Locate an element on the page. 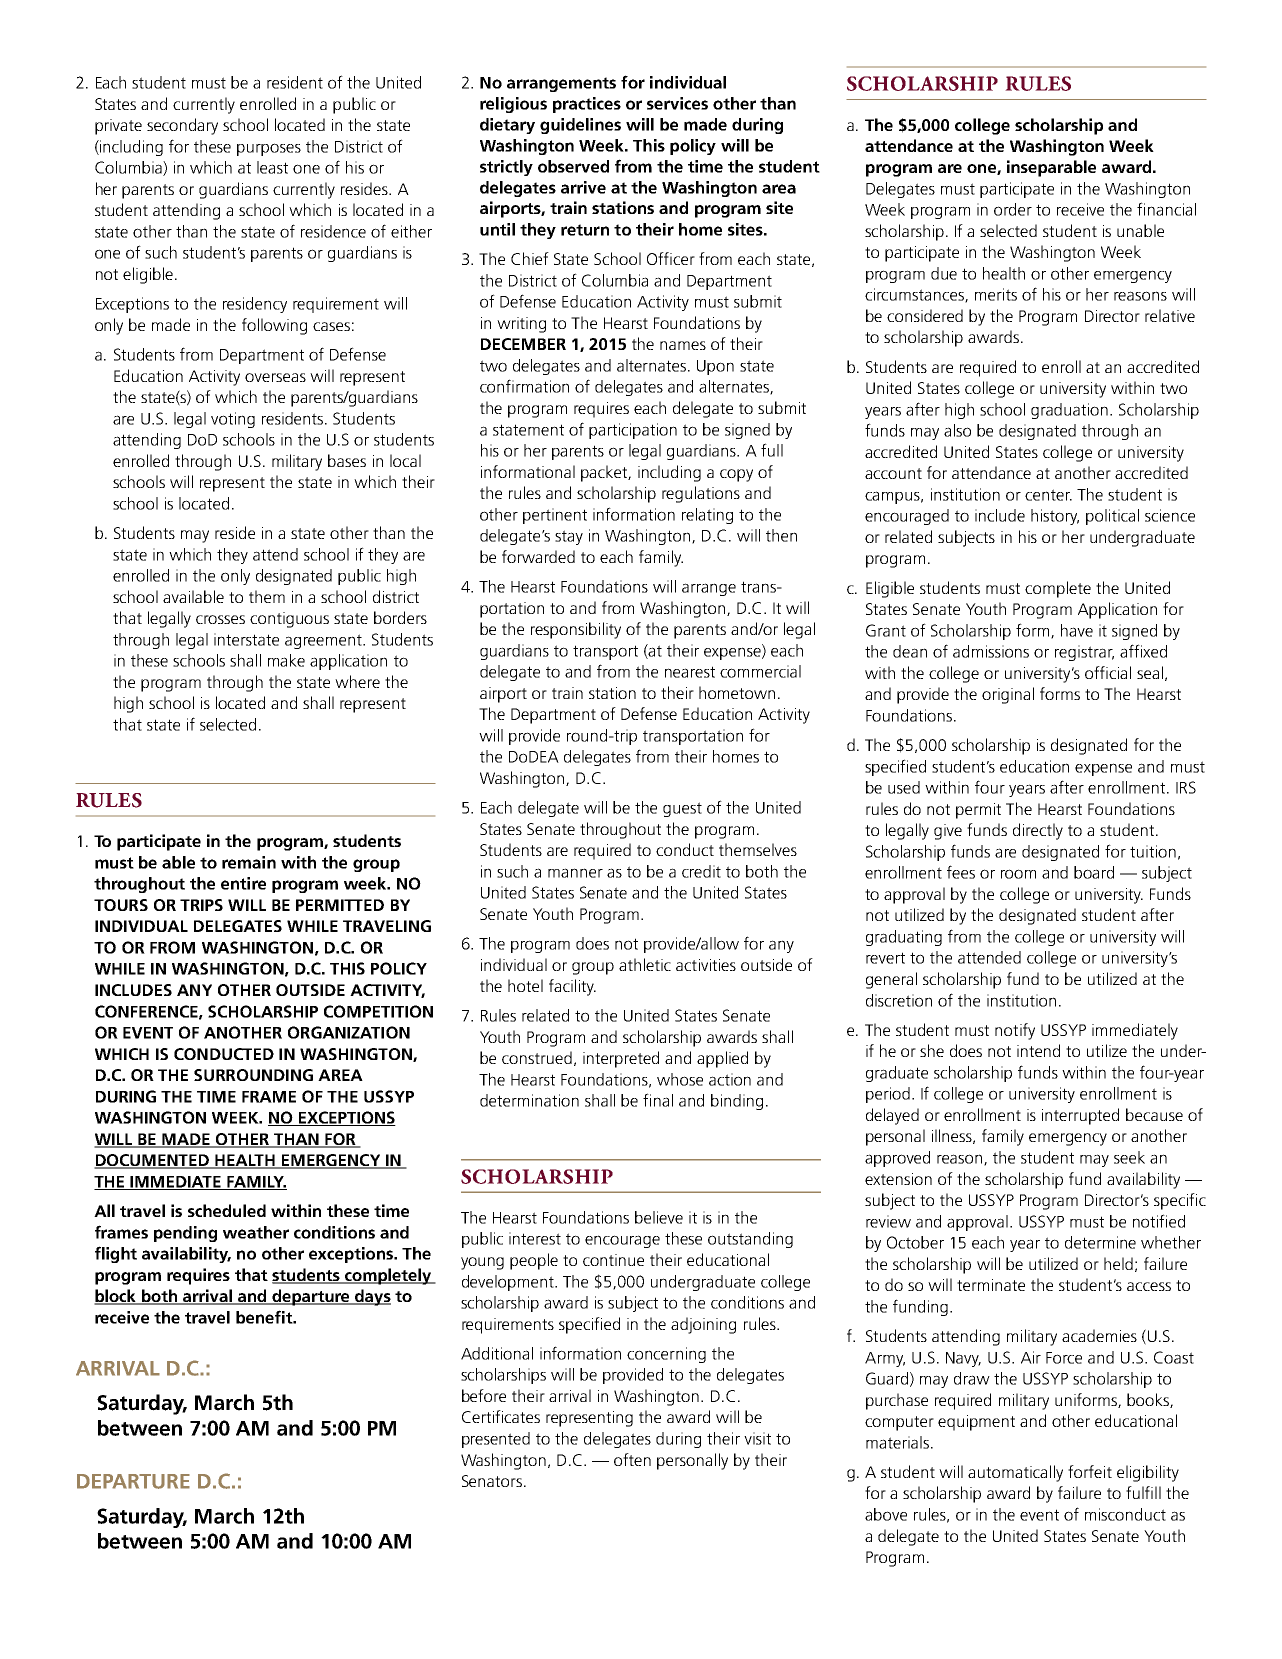 The height and width of the page is (1659, 1282). services is located at coordinates (677, 103).
